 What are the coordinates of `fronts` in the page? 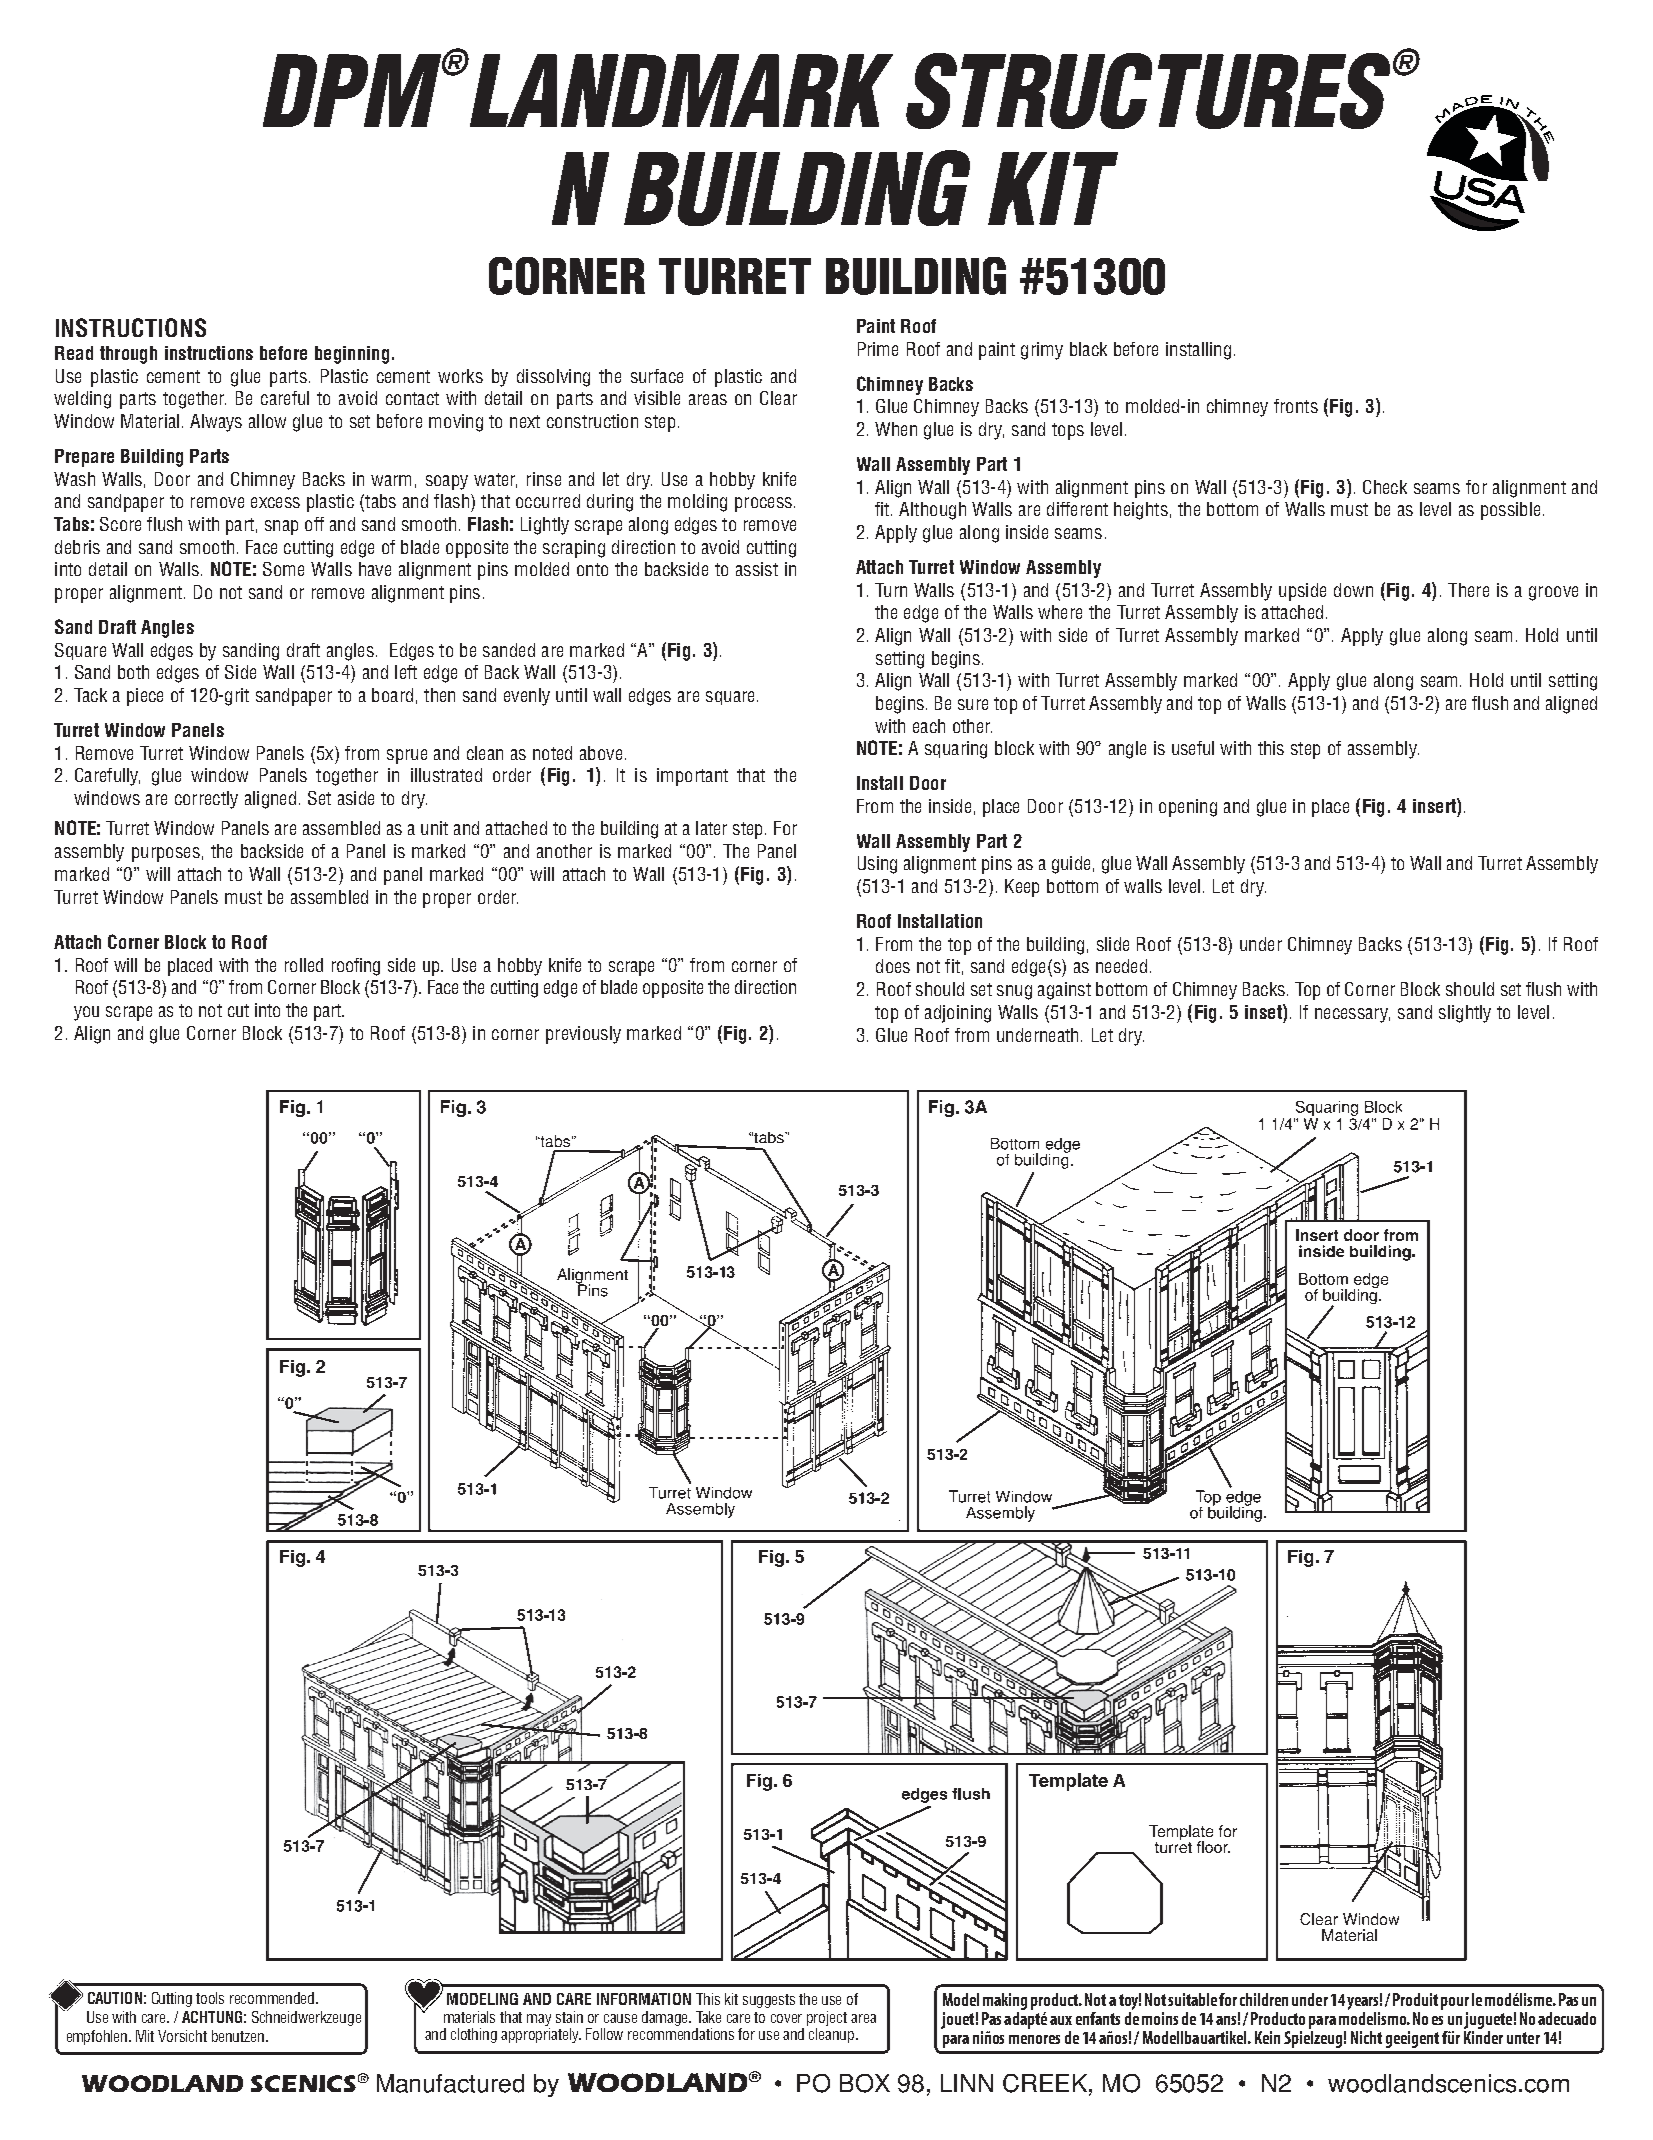 It's located at (1296, 406).
